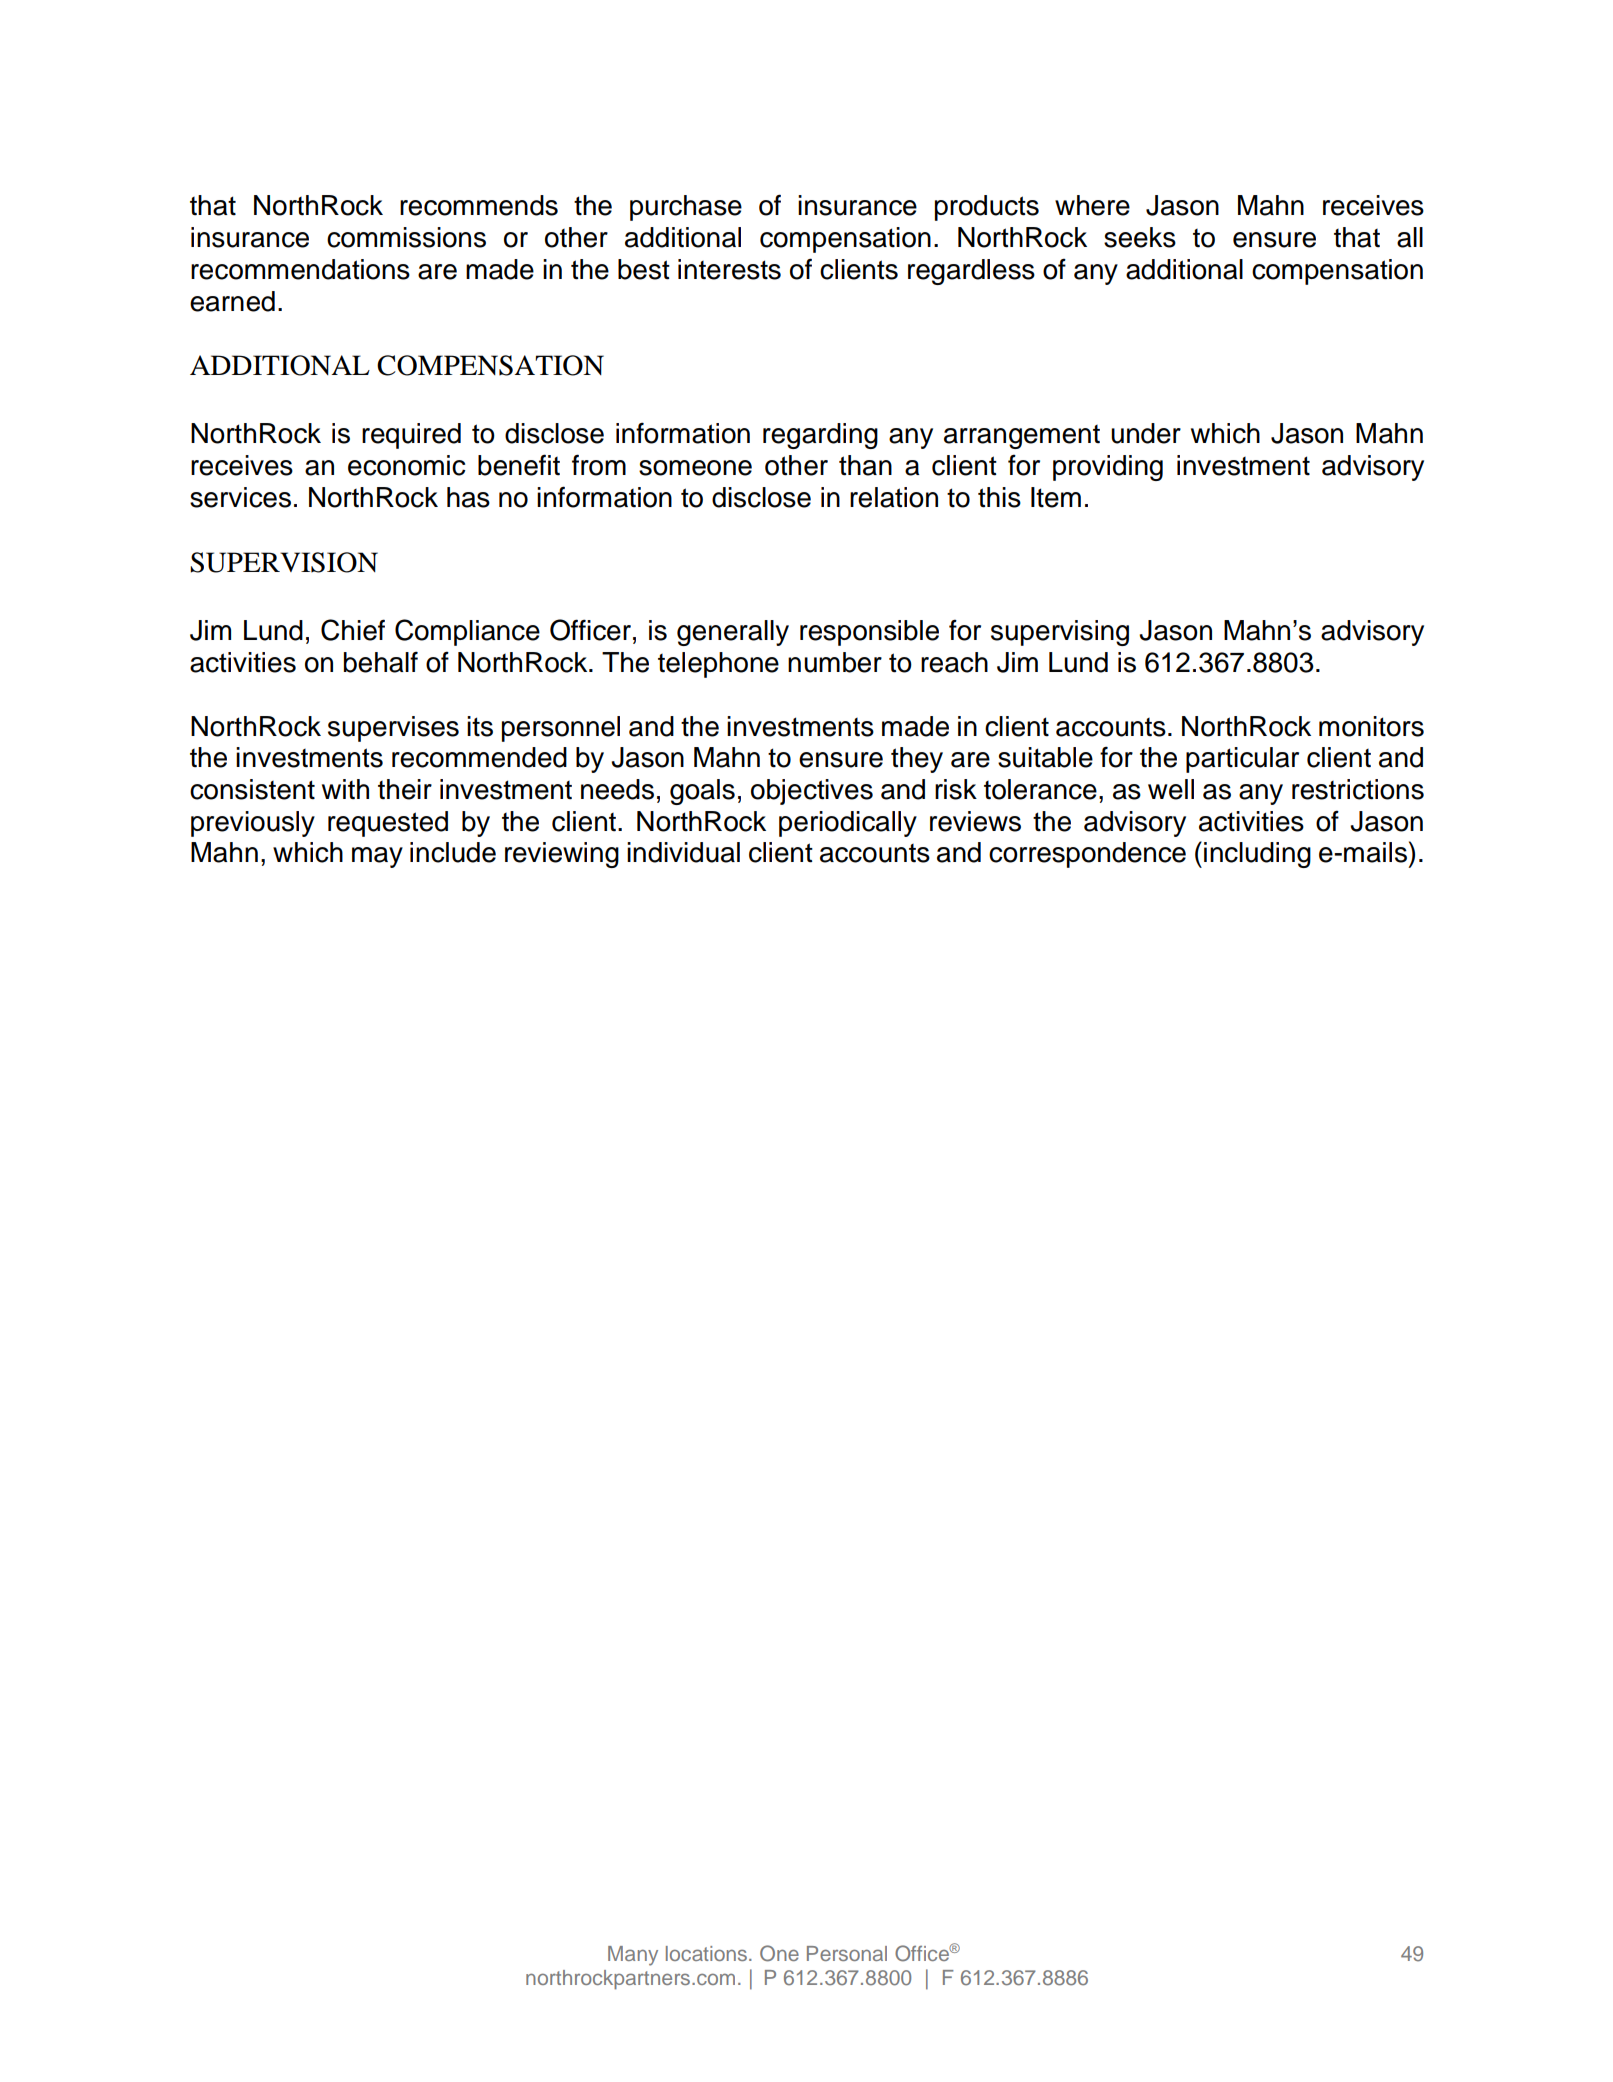 This screenshot has width=1613, height=2082. I want to click on commissions, so click(406, 237).
